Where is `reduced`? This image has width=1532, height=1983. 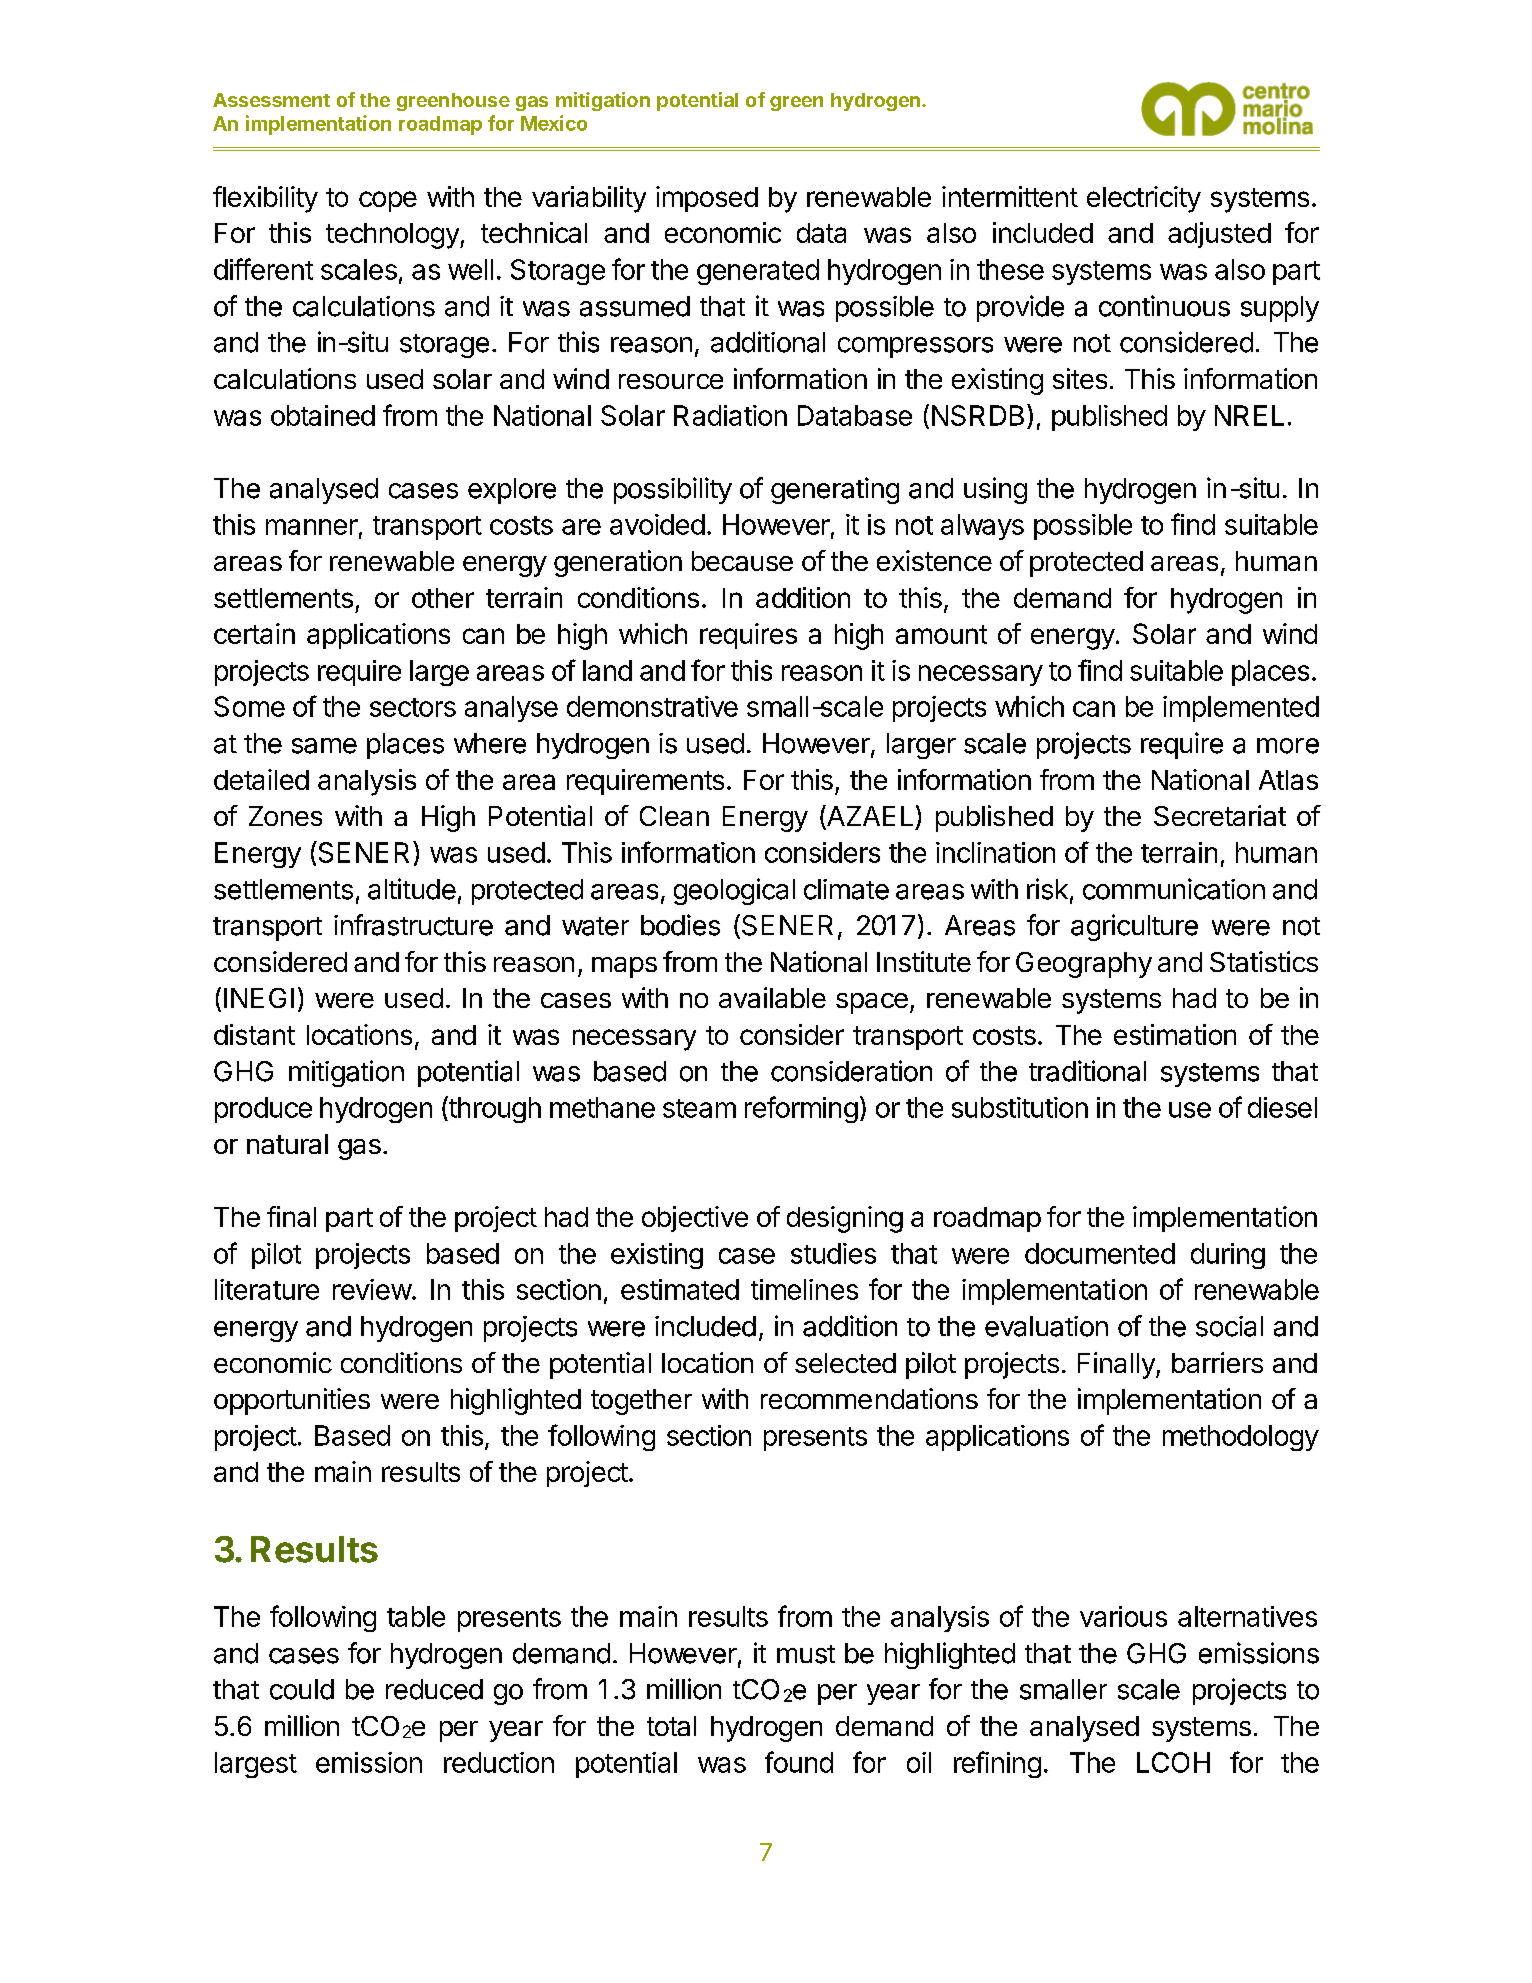 reduced is located at coordinates (434, 1689).
